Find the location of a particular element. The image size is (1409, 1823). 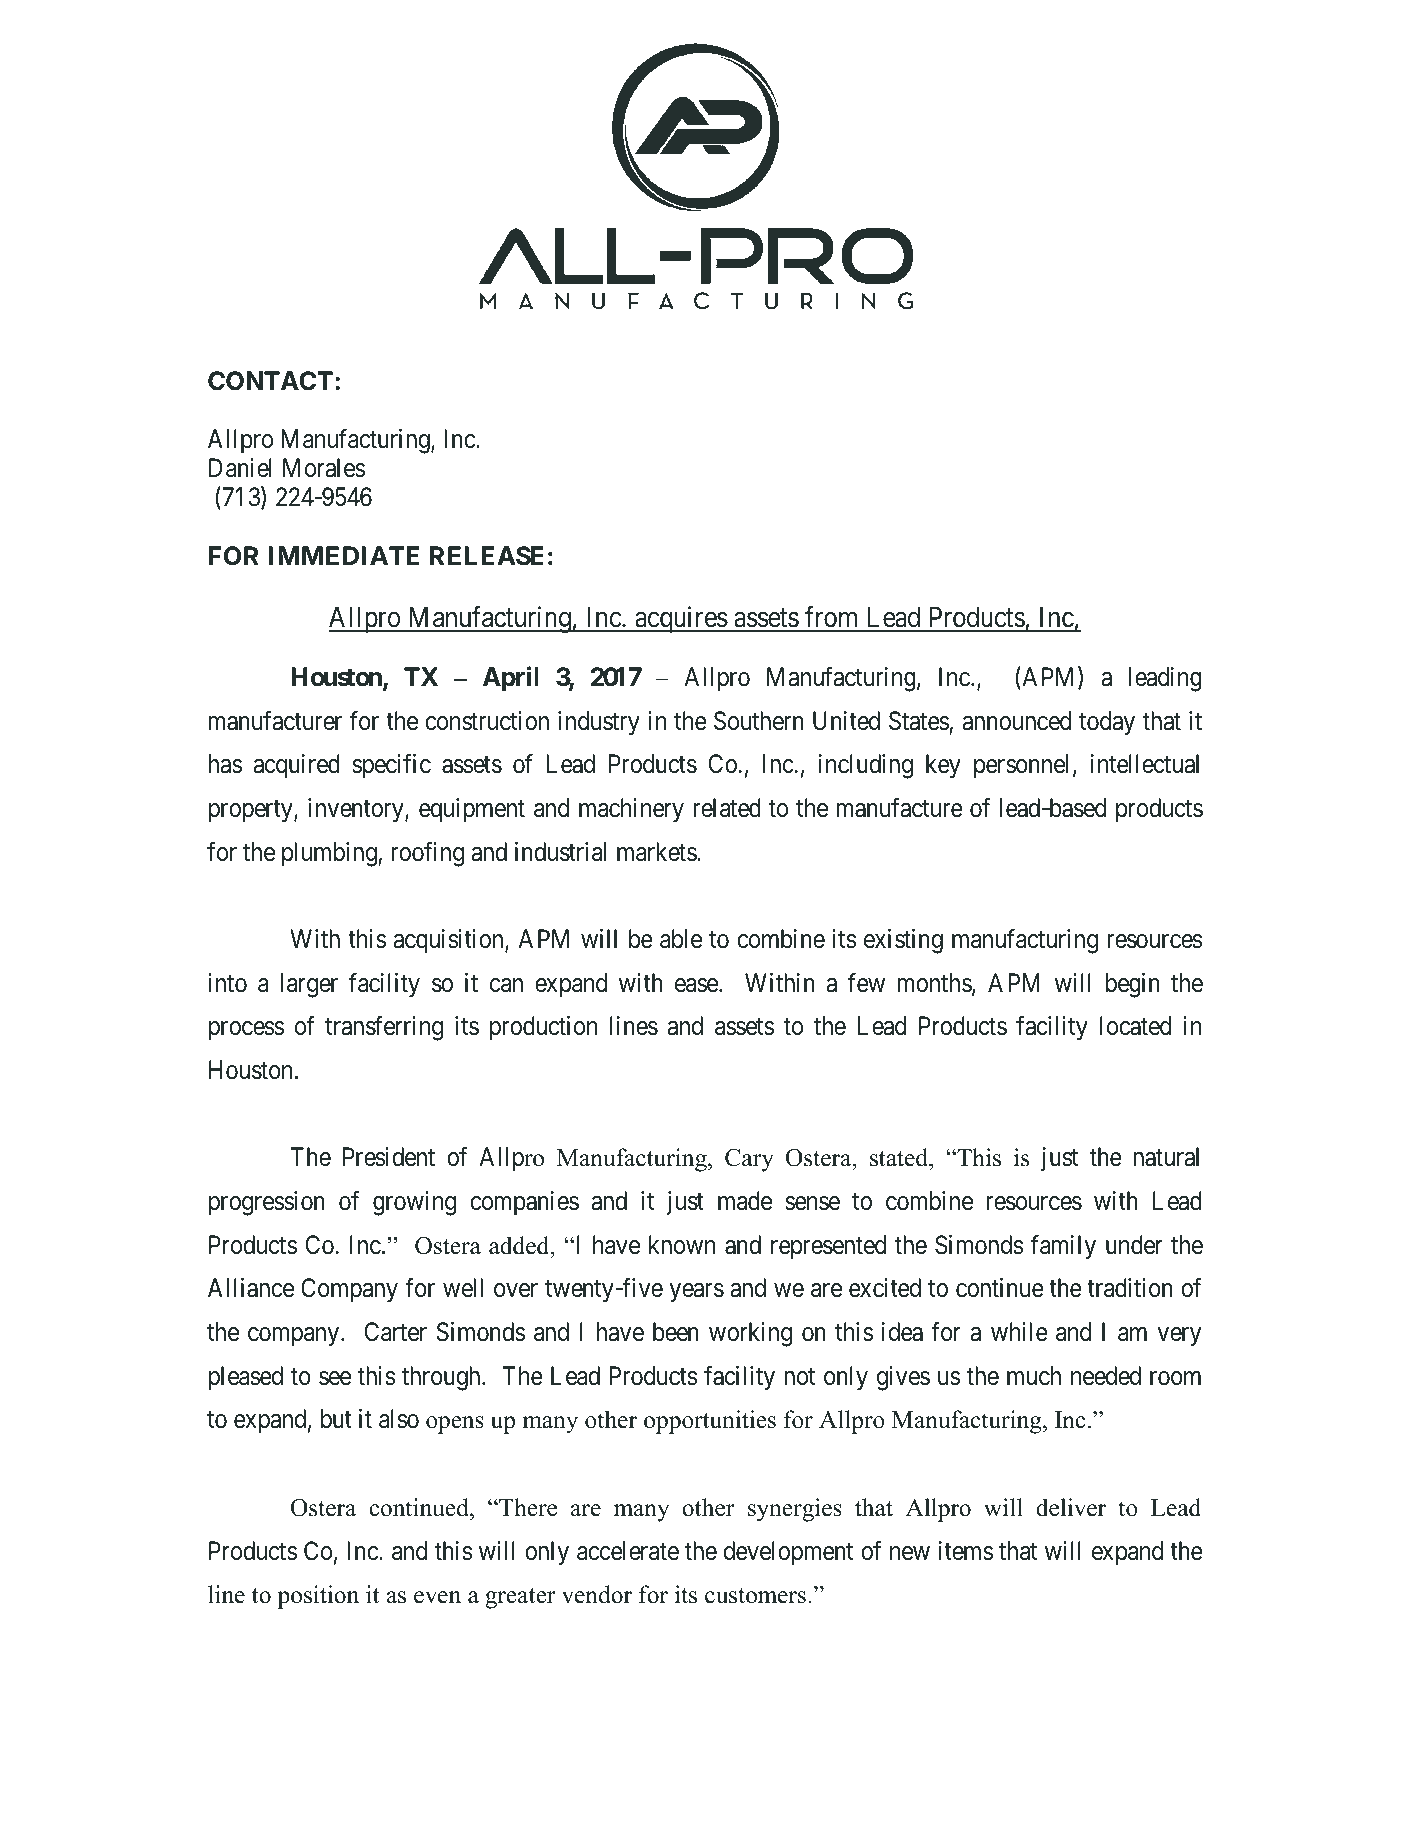

announced is located at coordinates (1017, 721).
